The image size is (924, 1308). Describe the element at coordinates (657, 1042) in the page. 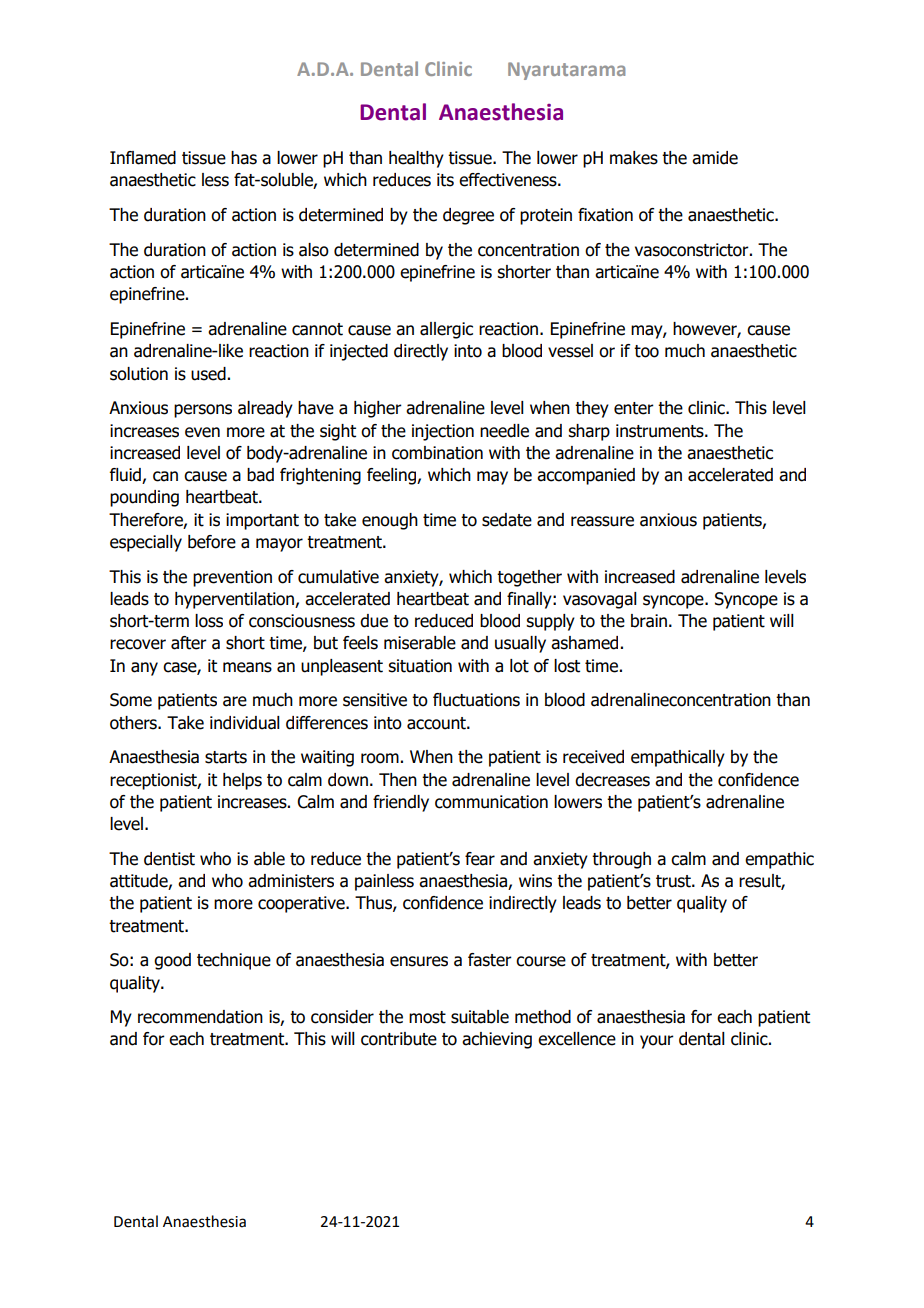

I see `your` at that location.
